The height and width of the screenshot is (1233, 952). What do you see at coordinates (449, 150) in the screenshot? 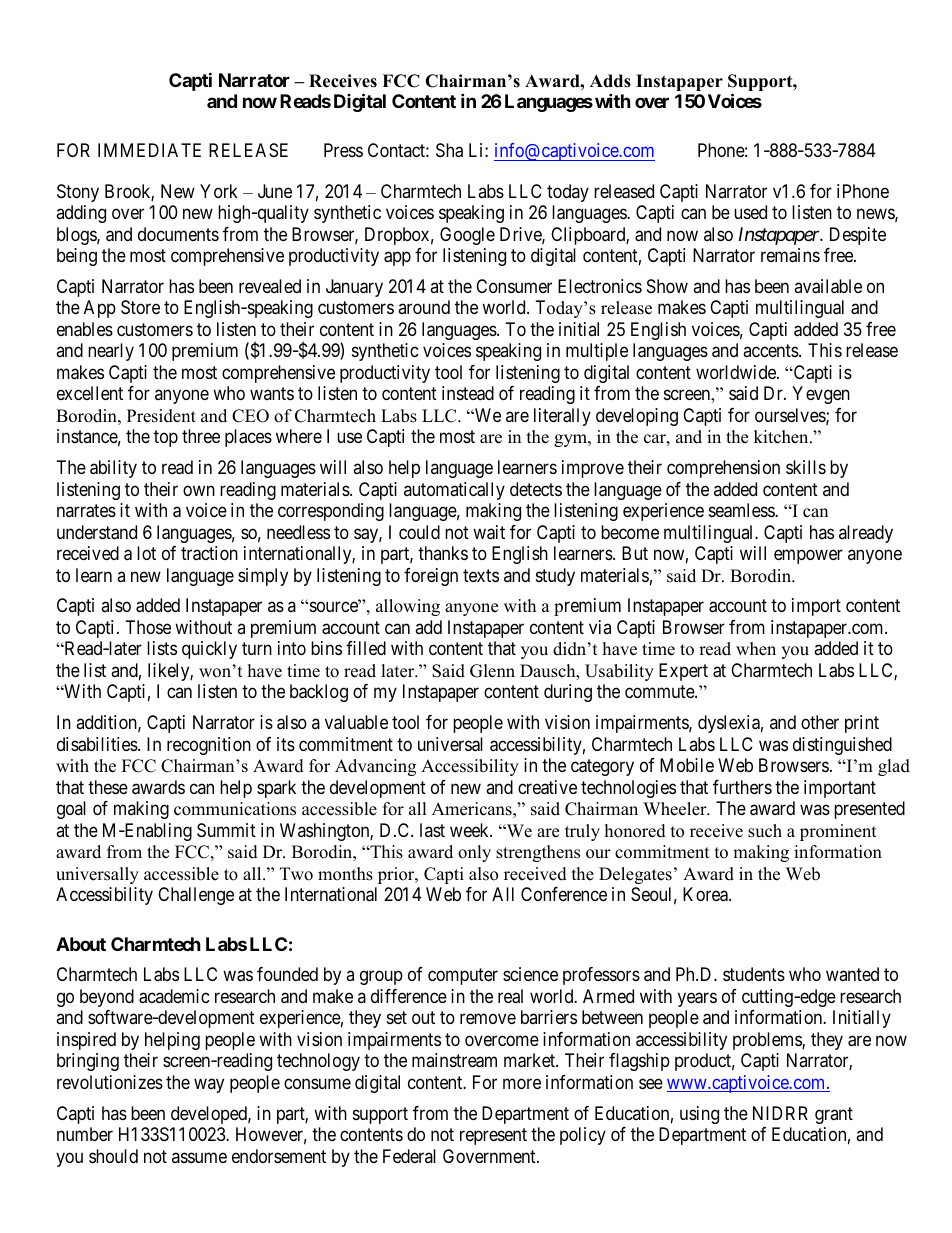
I see `Sha` at bounding box center [449, 150].
